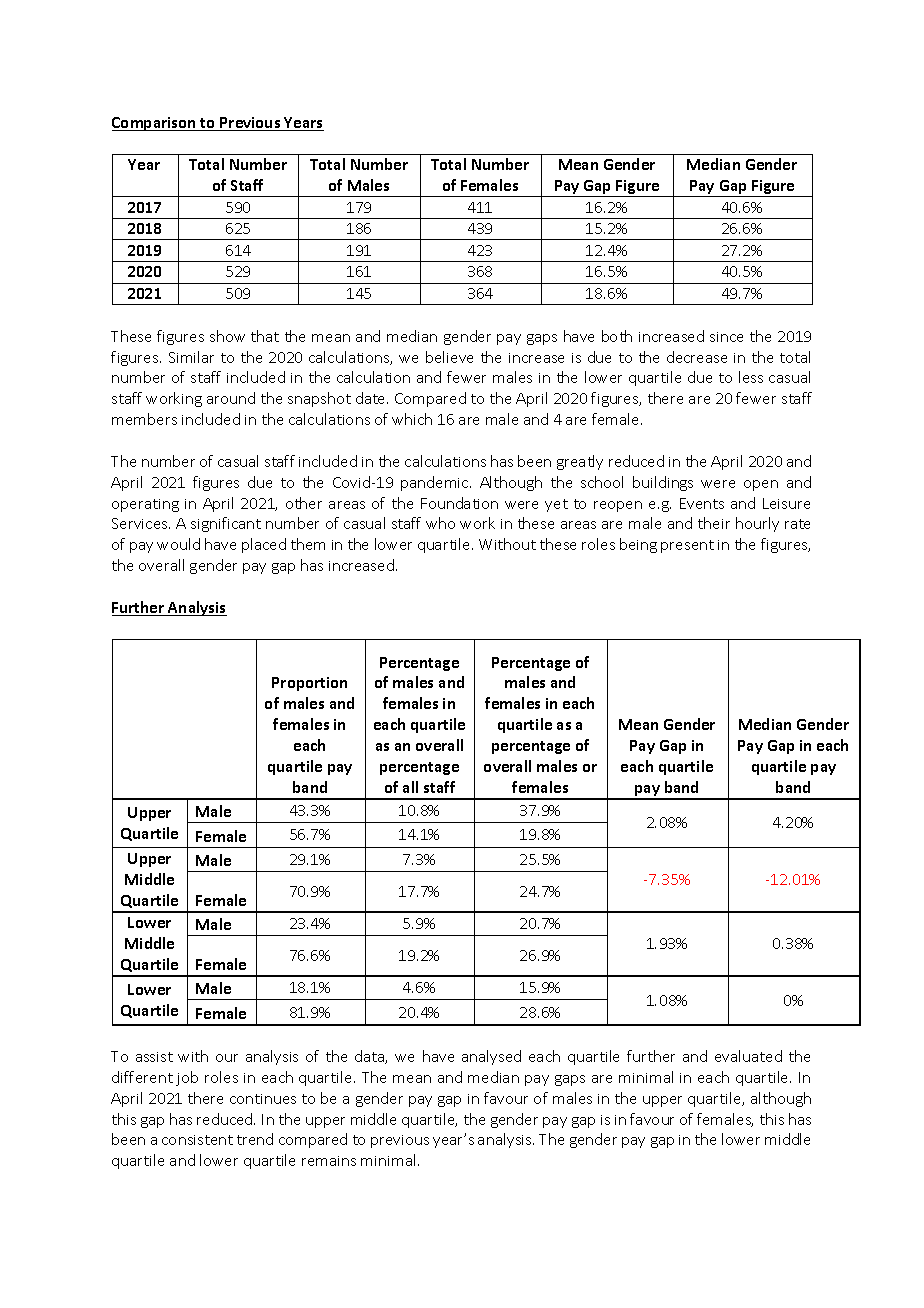 Image resolution: width=924 pixels, height=1308 pixels. I want to click on analysed, so click(491, 1057).
